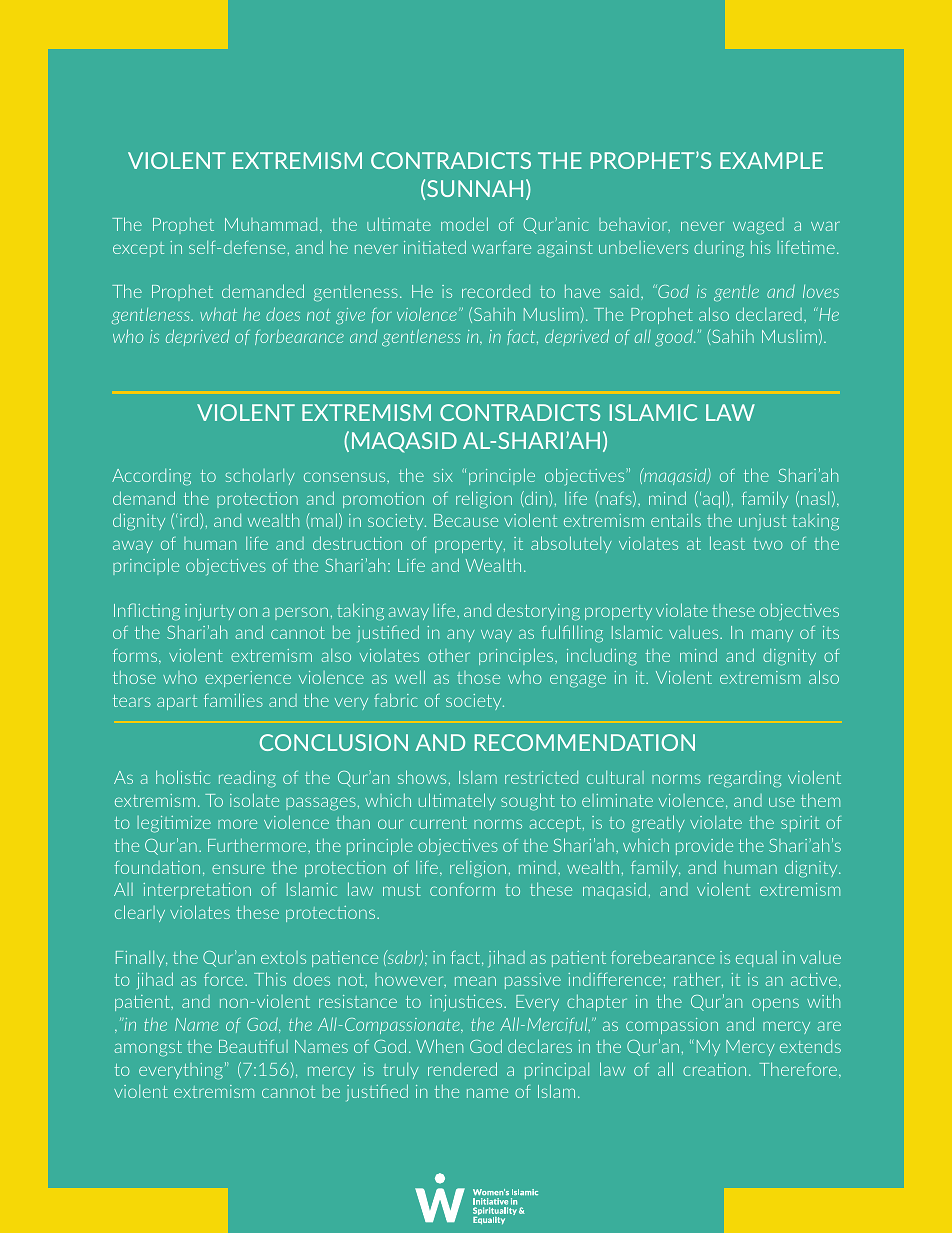 This document has width=952, height=1233. I want to click on amongst, so click(148, 1049).
